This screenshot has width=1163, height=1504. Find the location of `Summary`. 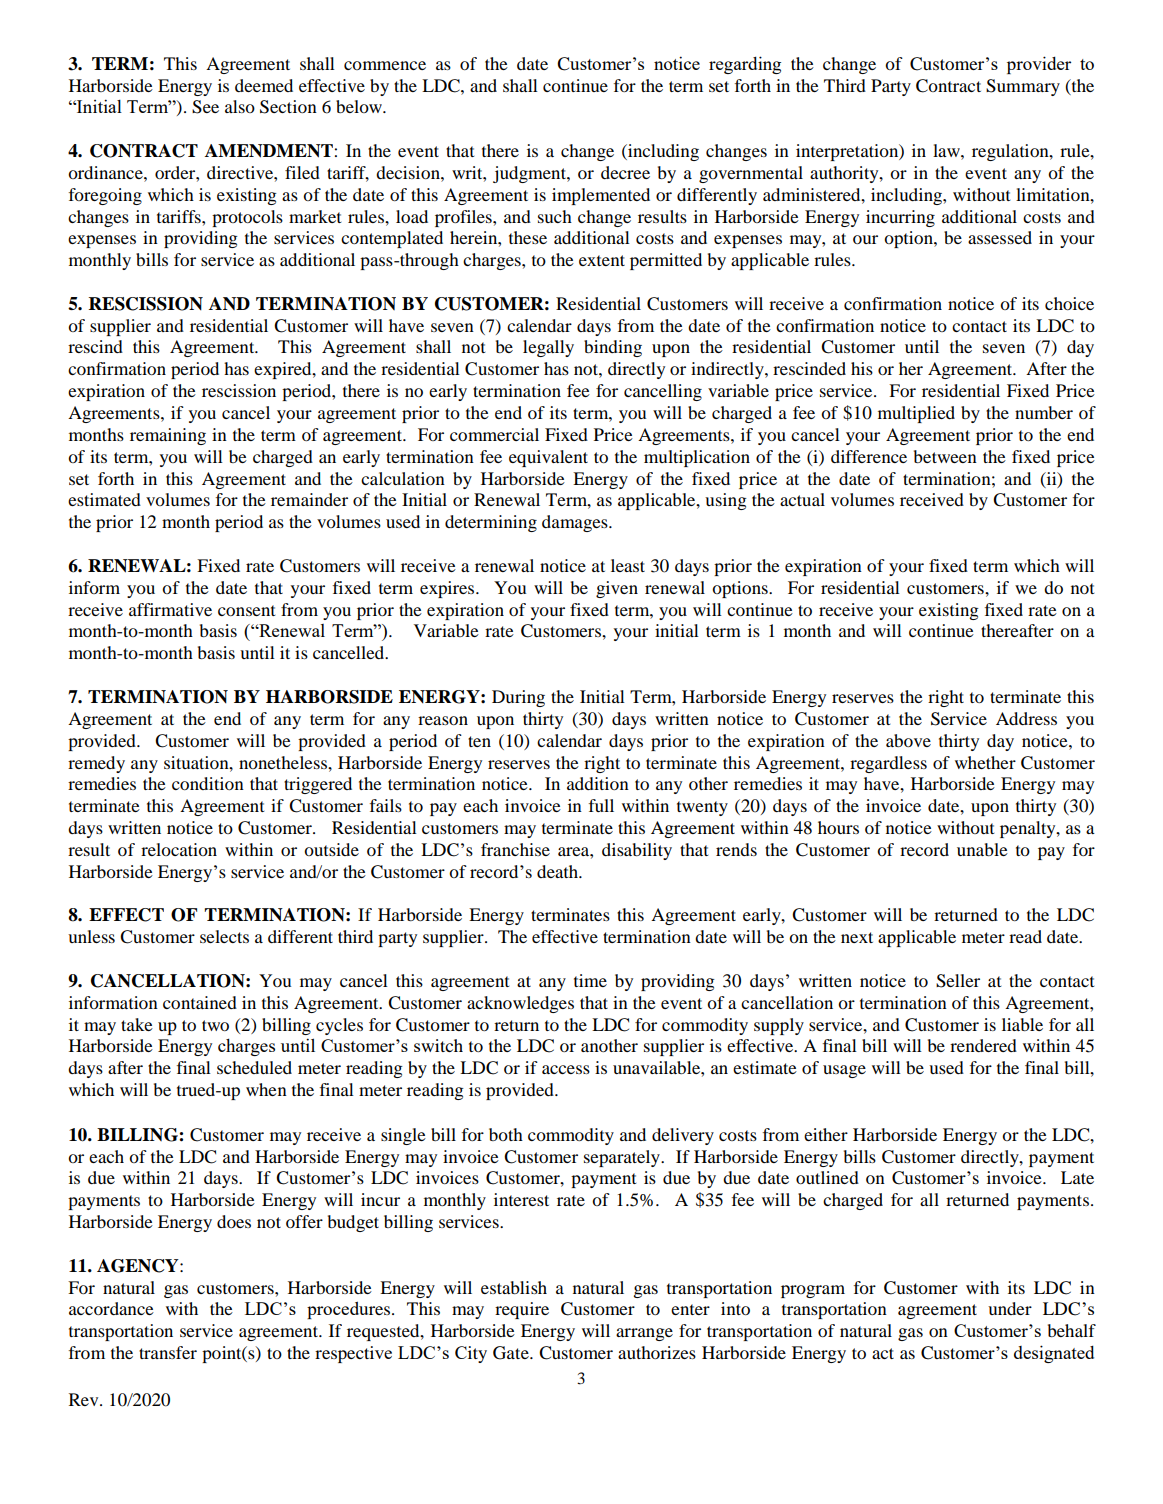

Summary is located at coordinates (1023, 87).
